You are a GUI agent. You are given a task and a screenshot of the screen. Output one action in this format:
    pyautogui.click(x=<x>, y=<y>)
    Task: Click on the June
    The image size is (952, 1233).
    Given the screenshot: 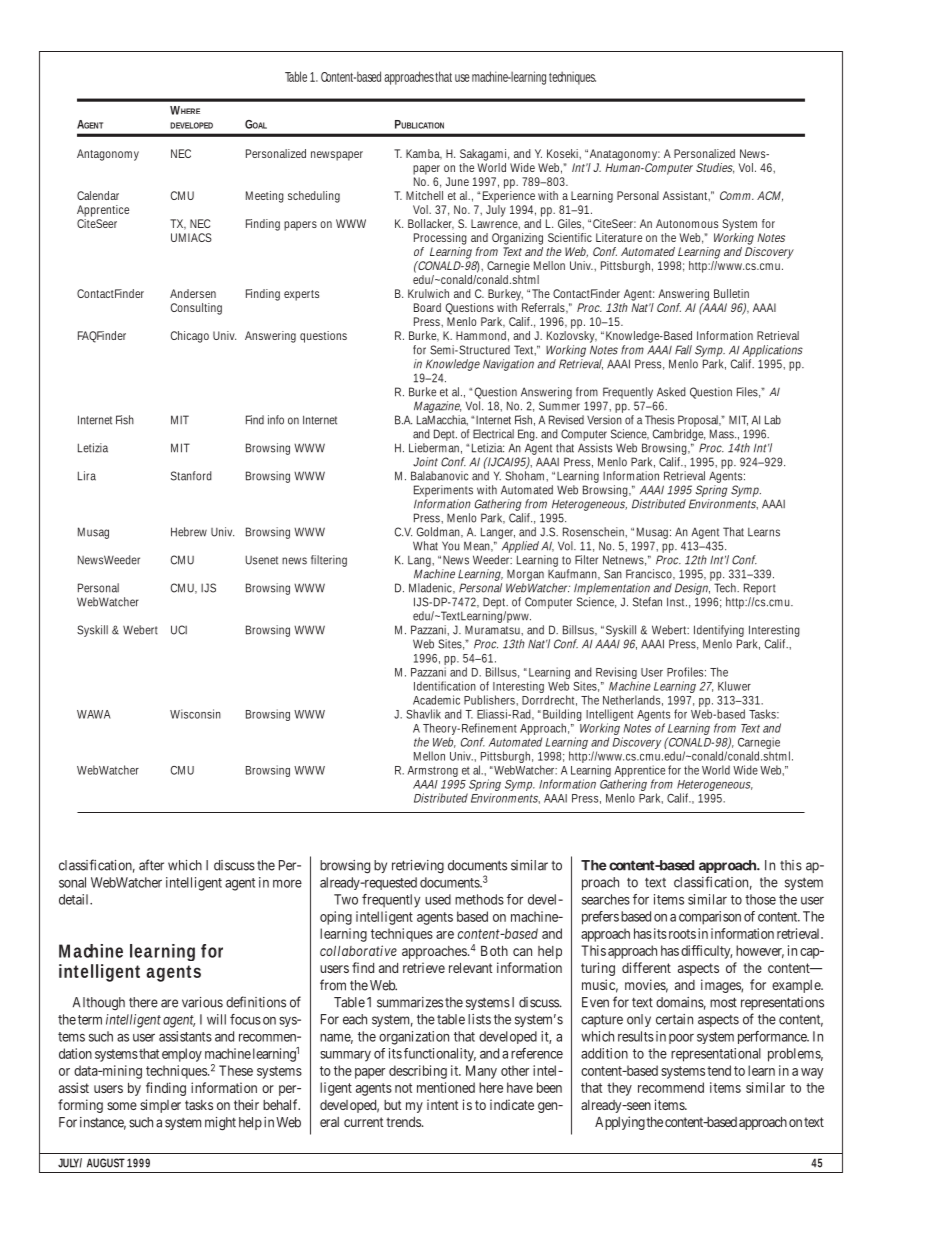 What is the action you would take?
    pyautogui.click(x=457, y=181)
